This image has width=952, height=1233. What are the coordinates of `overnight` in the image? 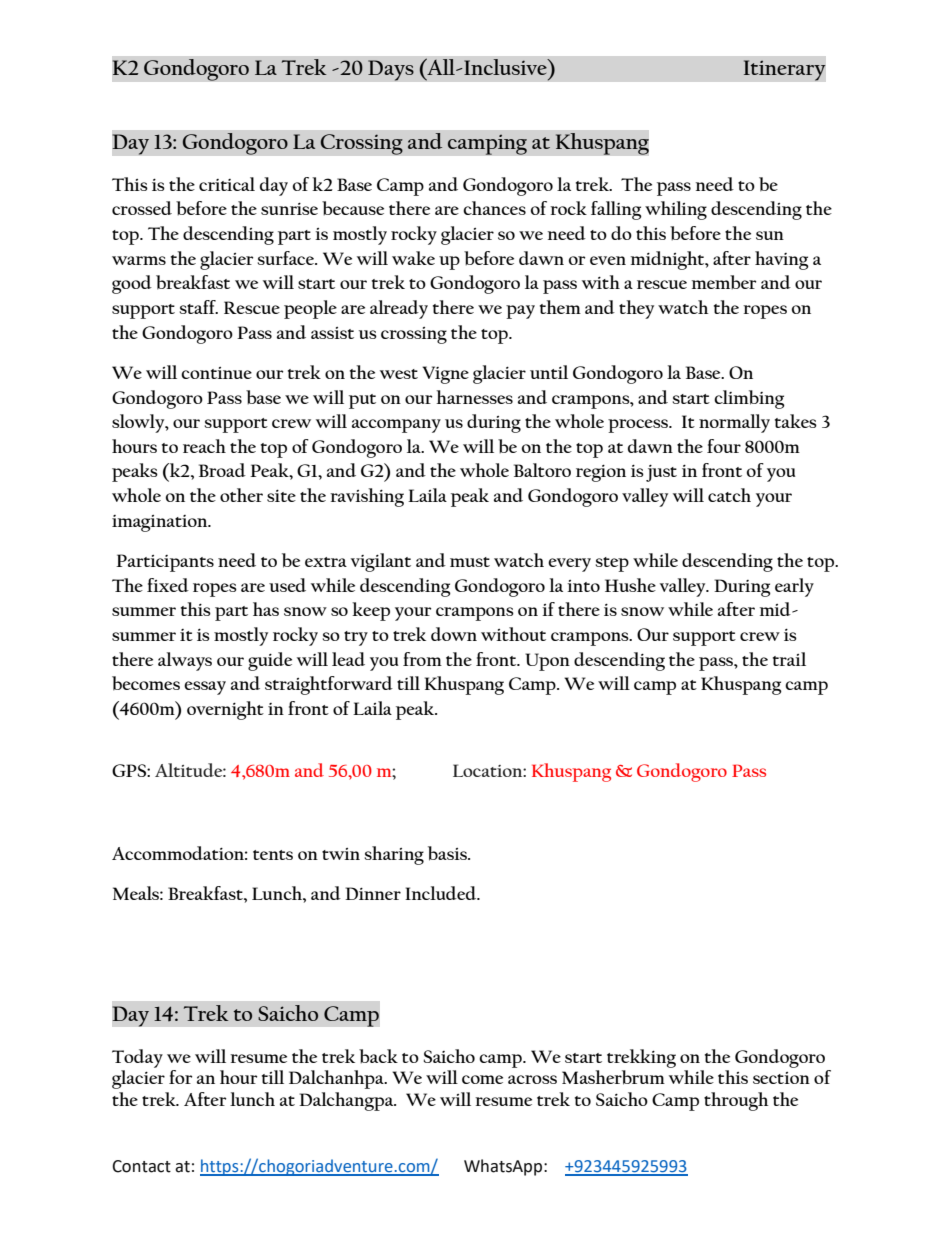 It's located at (225, 710).
